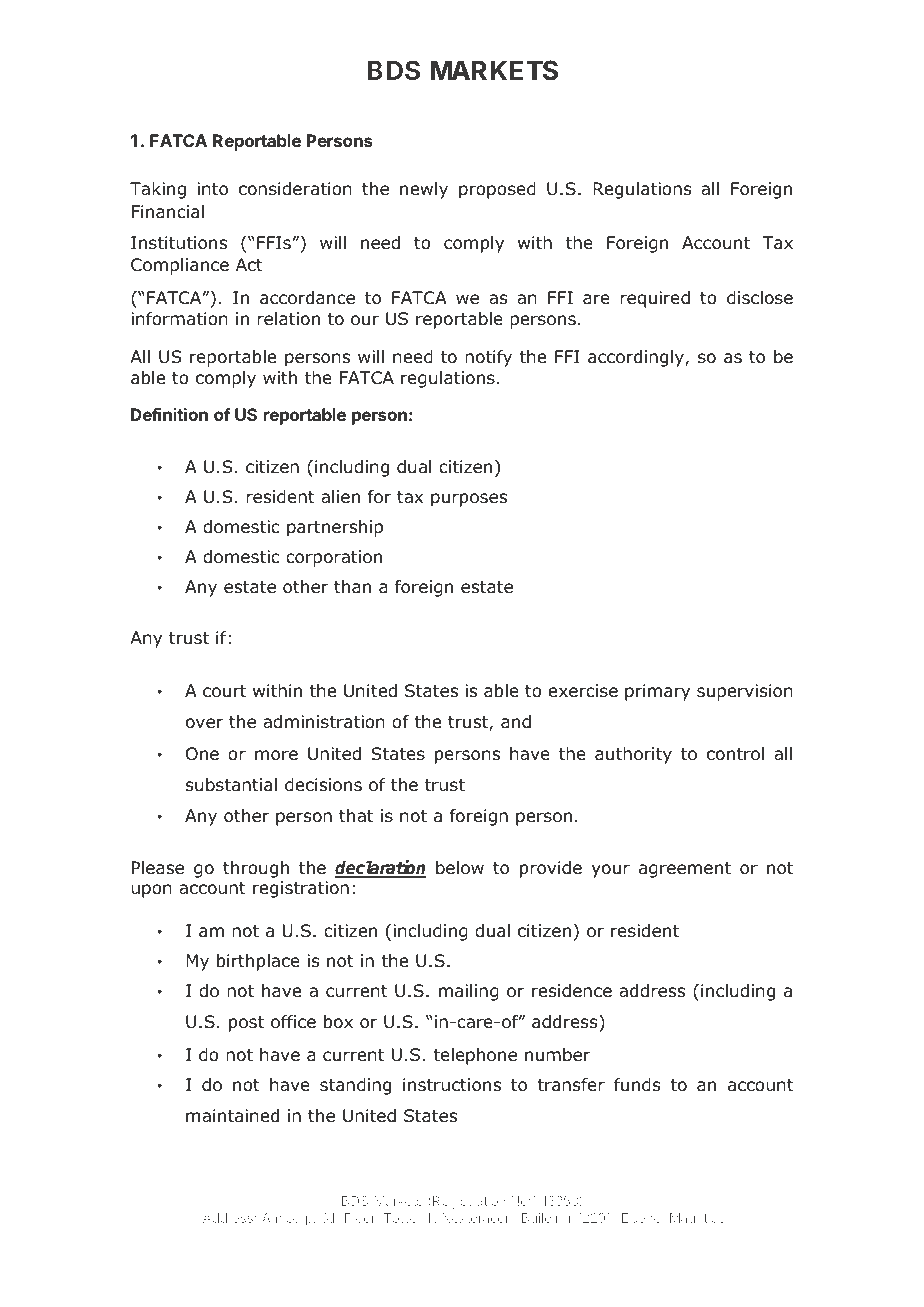 Image resolution: width=924 pixels, height=1307 pixels. Describe the element at coordinates (212, 189) in the page. I see `into` at that location.
